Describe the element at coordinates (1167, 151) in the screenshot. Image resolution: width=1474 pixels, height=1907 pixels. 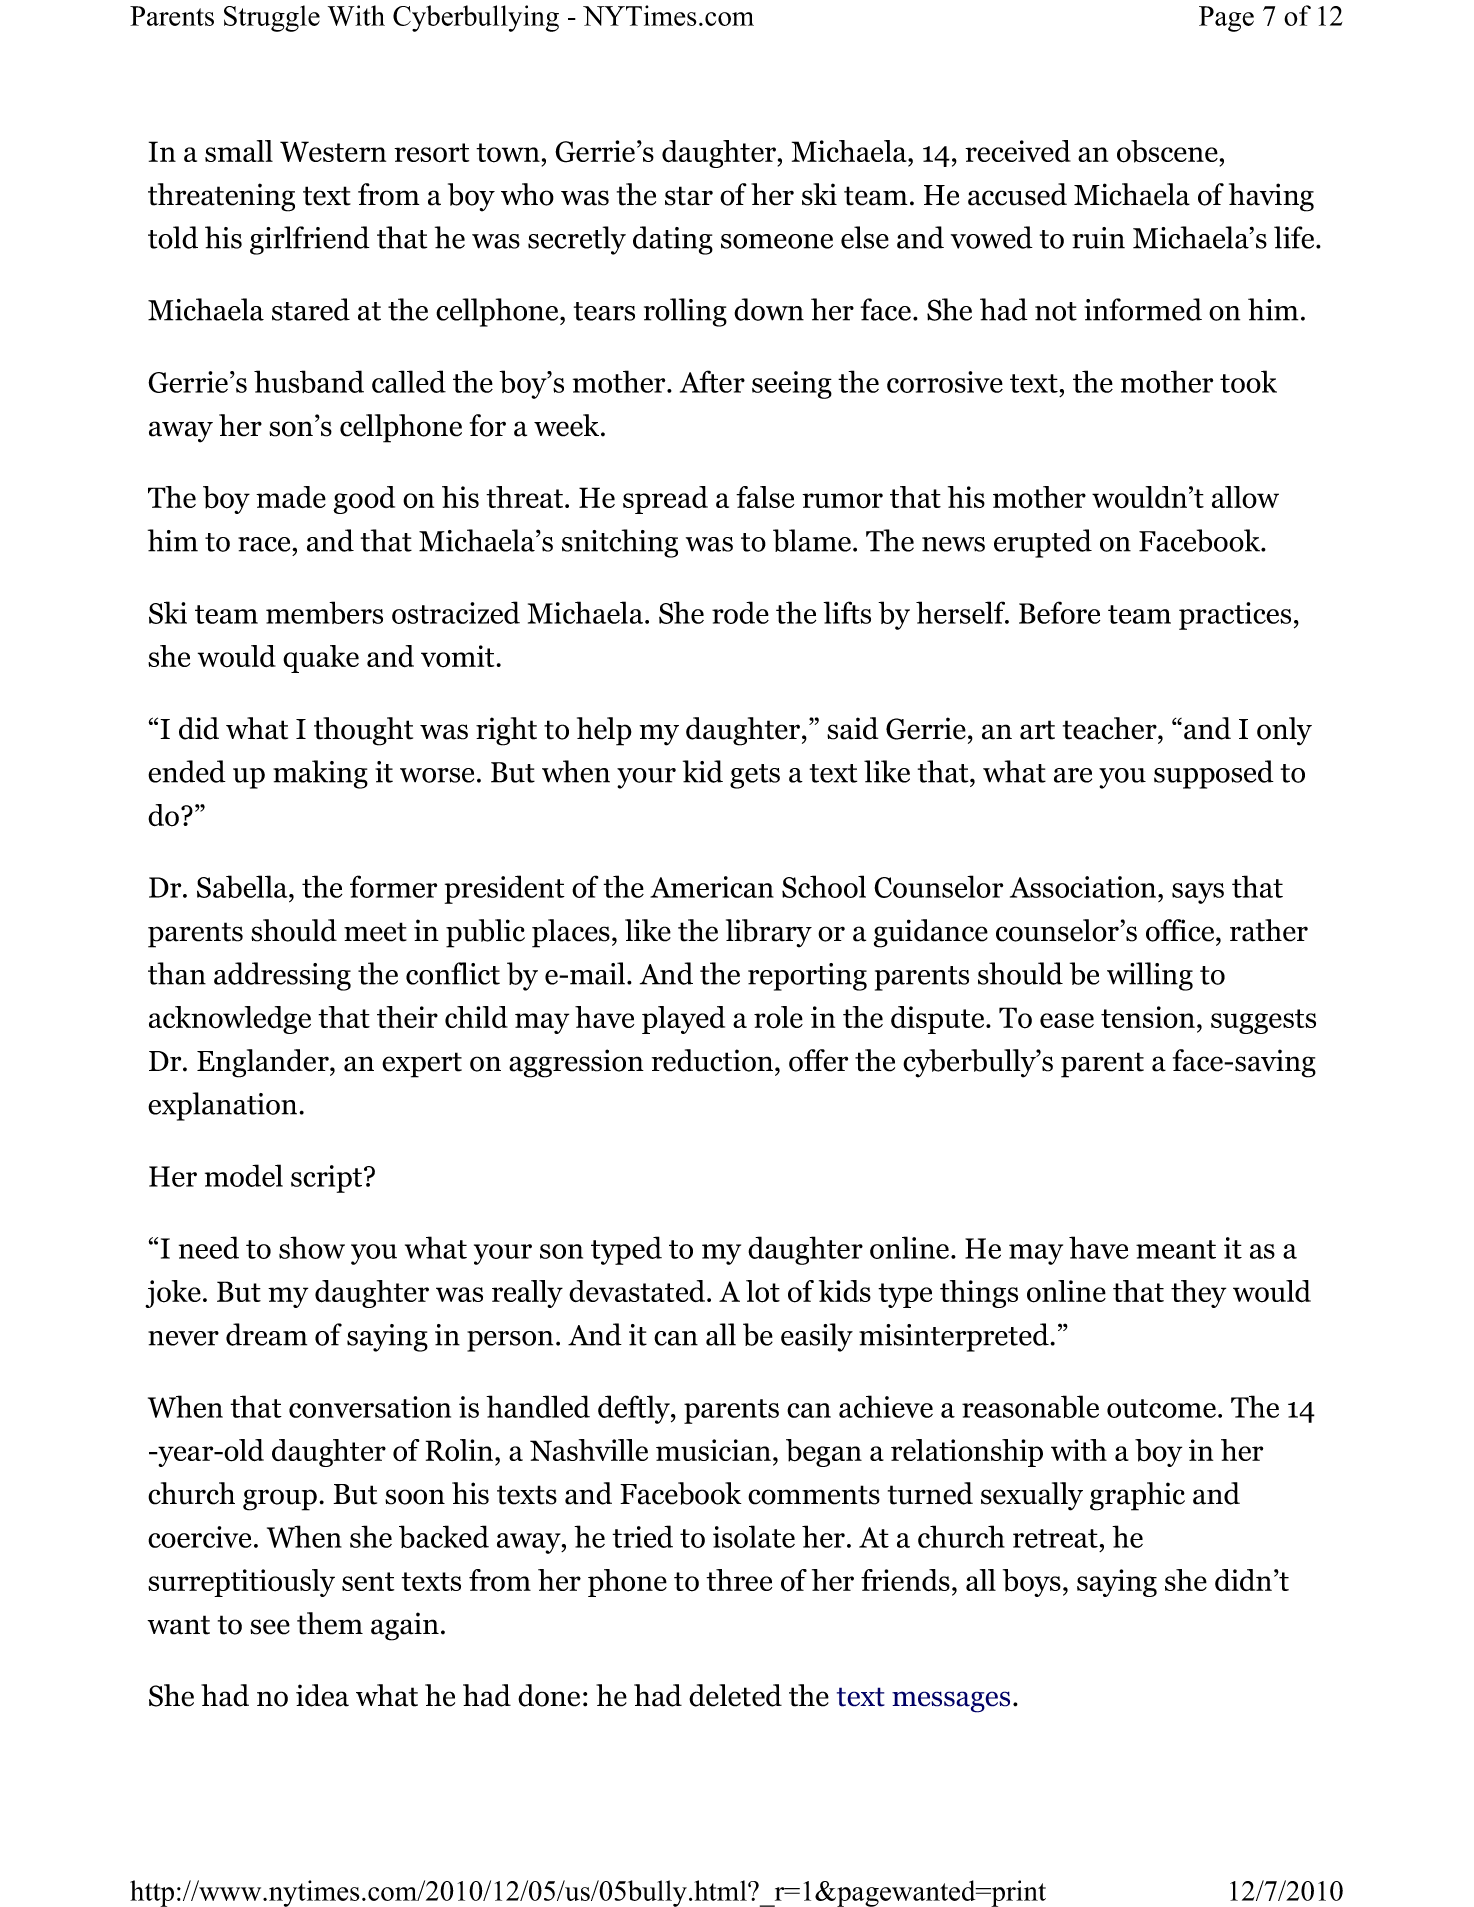
I see `obscene` at that location.
